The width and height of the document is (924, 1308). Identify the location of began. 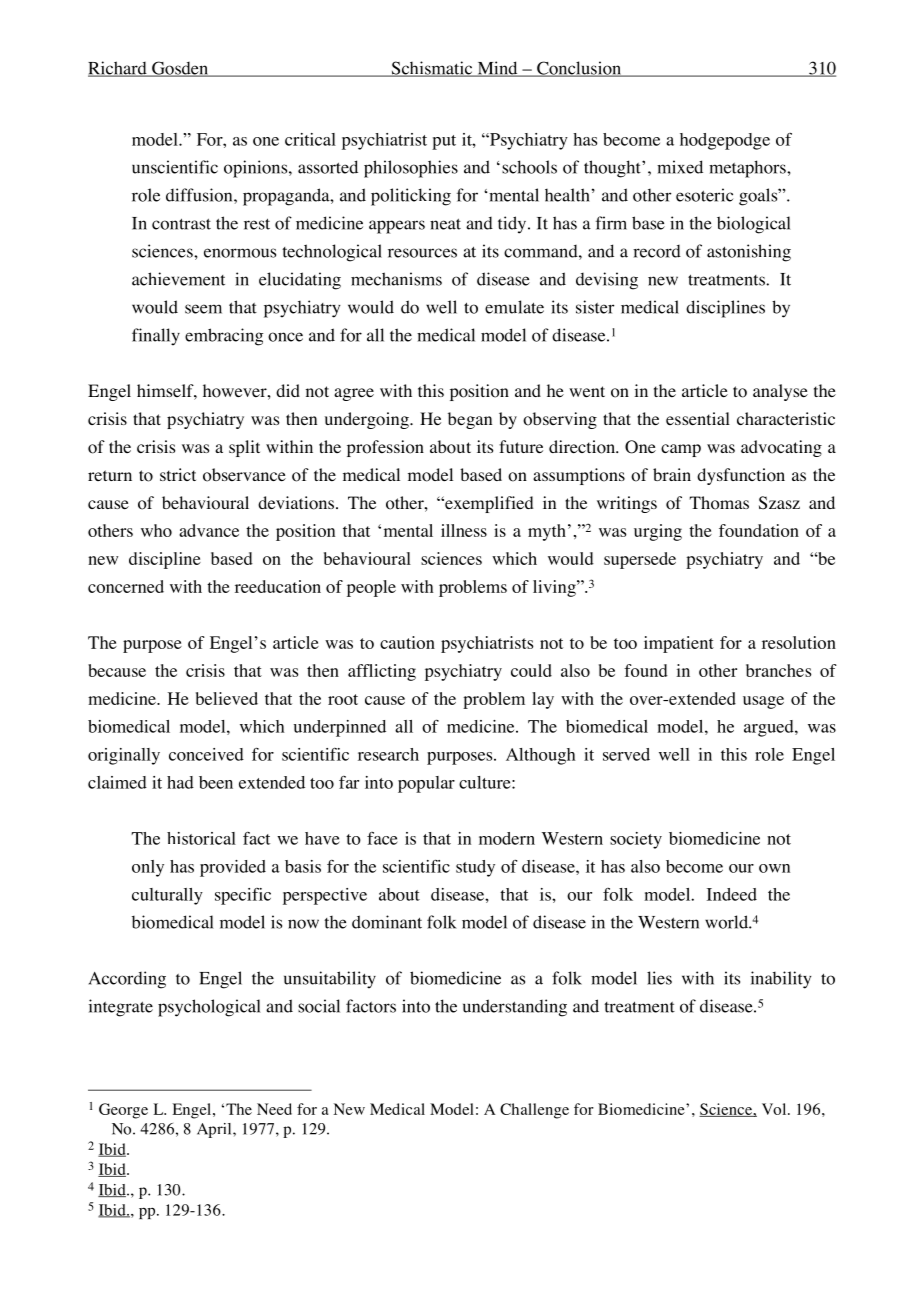
(470, 420).
